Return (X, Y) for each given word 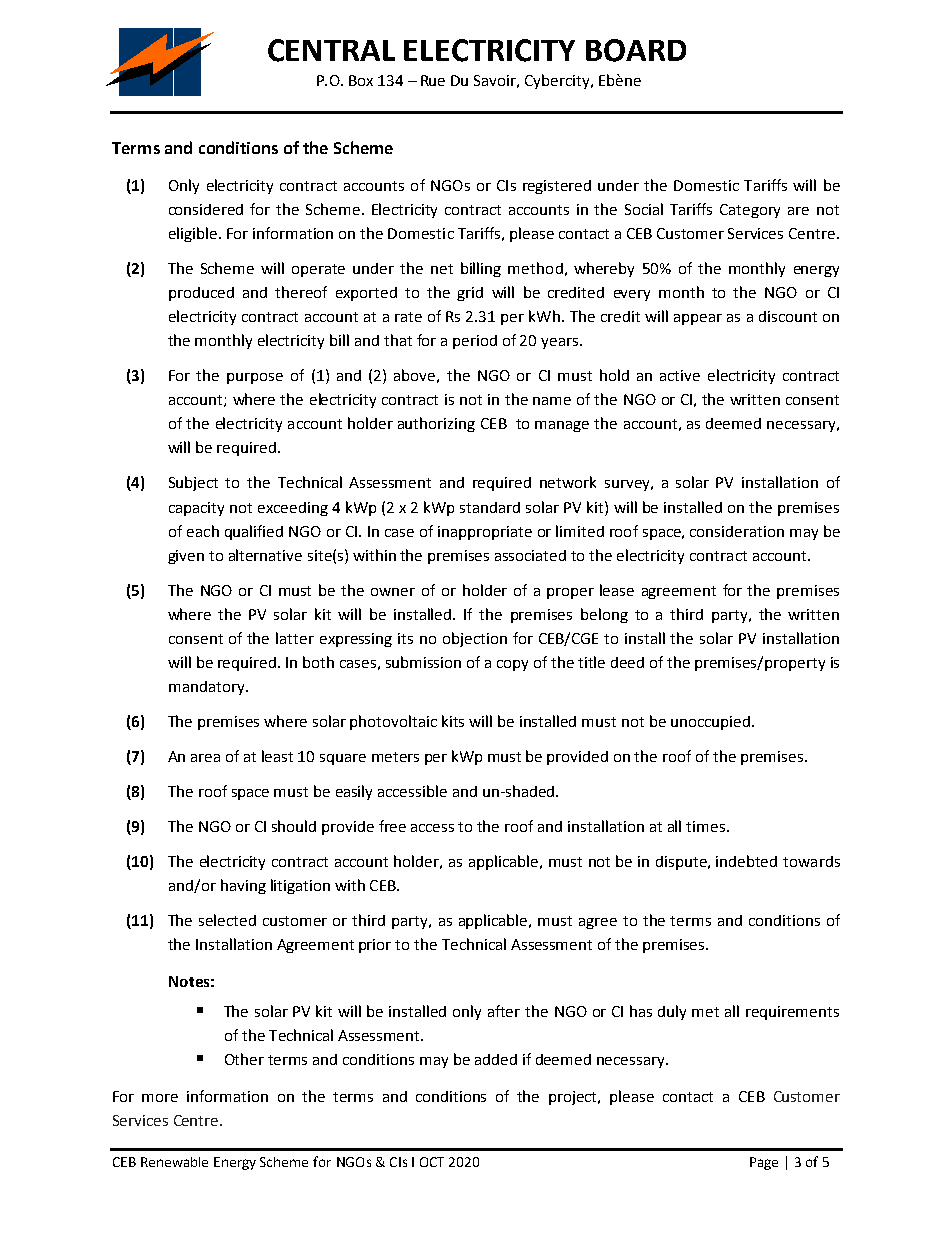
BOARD (636, 50)
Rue (433, 80)
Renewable (174, 1162)
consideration (737, 531)
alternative (265, 555)
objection (475, 639)
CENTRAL (331, 50)
